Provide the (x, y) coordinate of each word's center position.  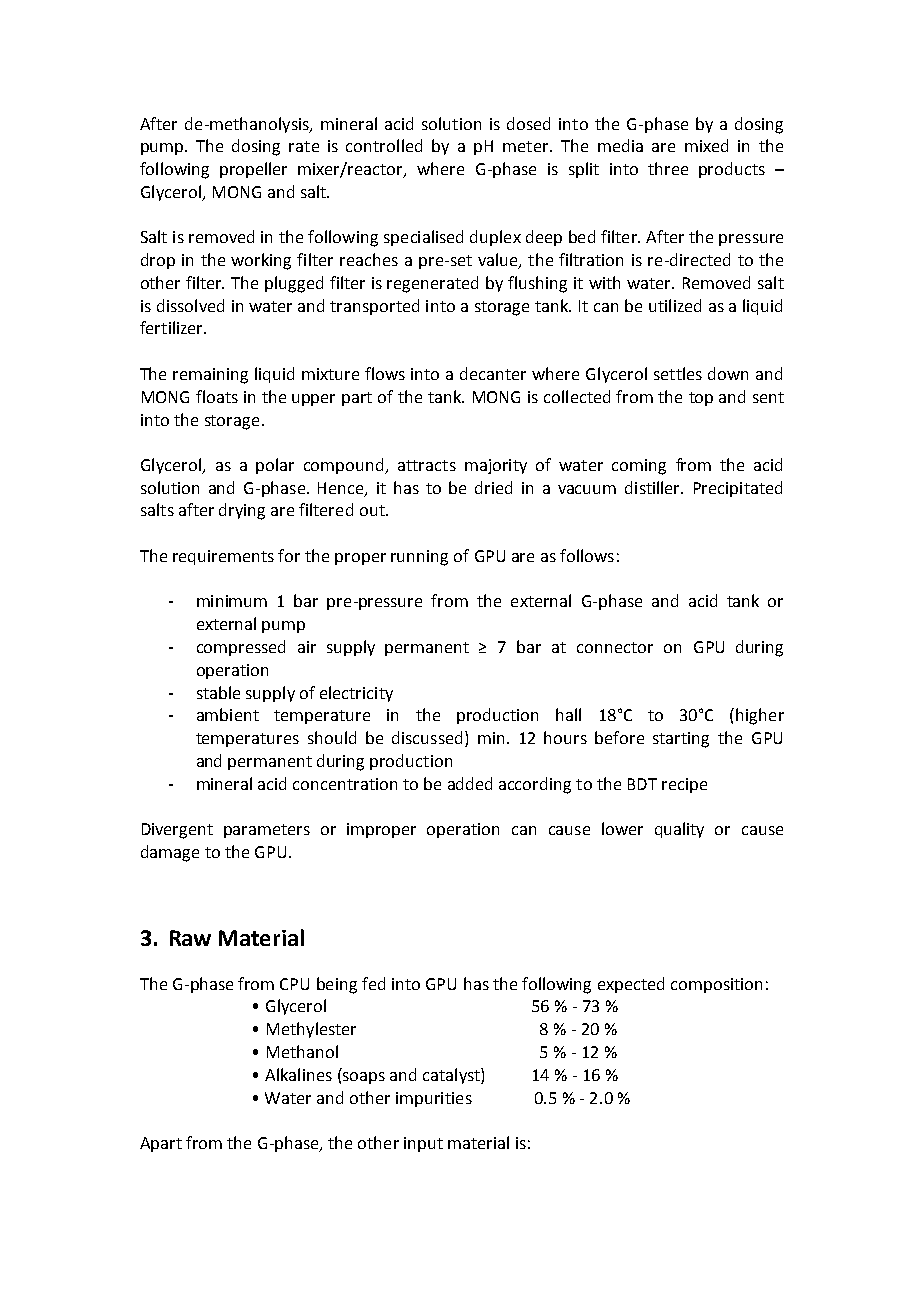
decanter (493, 373)
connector (615, 647)
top (701, 399)
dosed (528, 123)
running (419, 558)
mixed (706, 145)
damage (170, 853)
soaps (364, 1078)
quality (679, 830)
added (470, 783)
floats (217, 396)
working (261, 261)
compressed (241, 648)
